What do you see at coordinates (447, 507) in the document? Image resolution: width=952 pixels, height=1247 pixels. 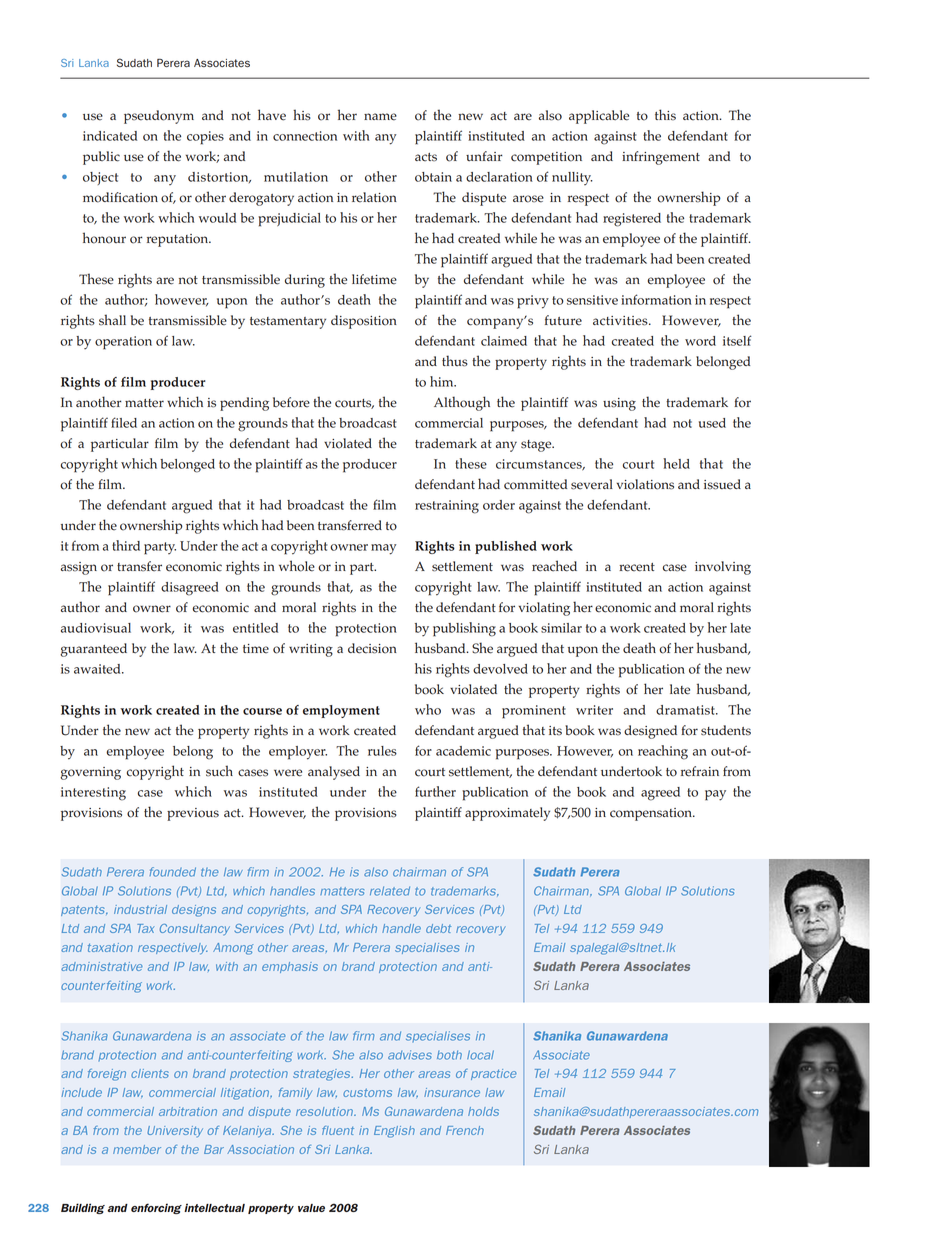 I see `restraining` at bounding box center [447, 507].
